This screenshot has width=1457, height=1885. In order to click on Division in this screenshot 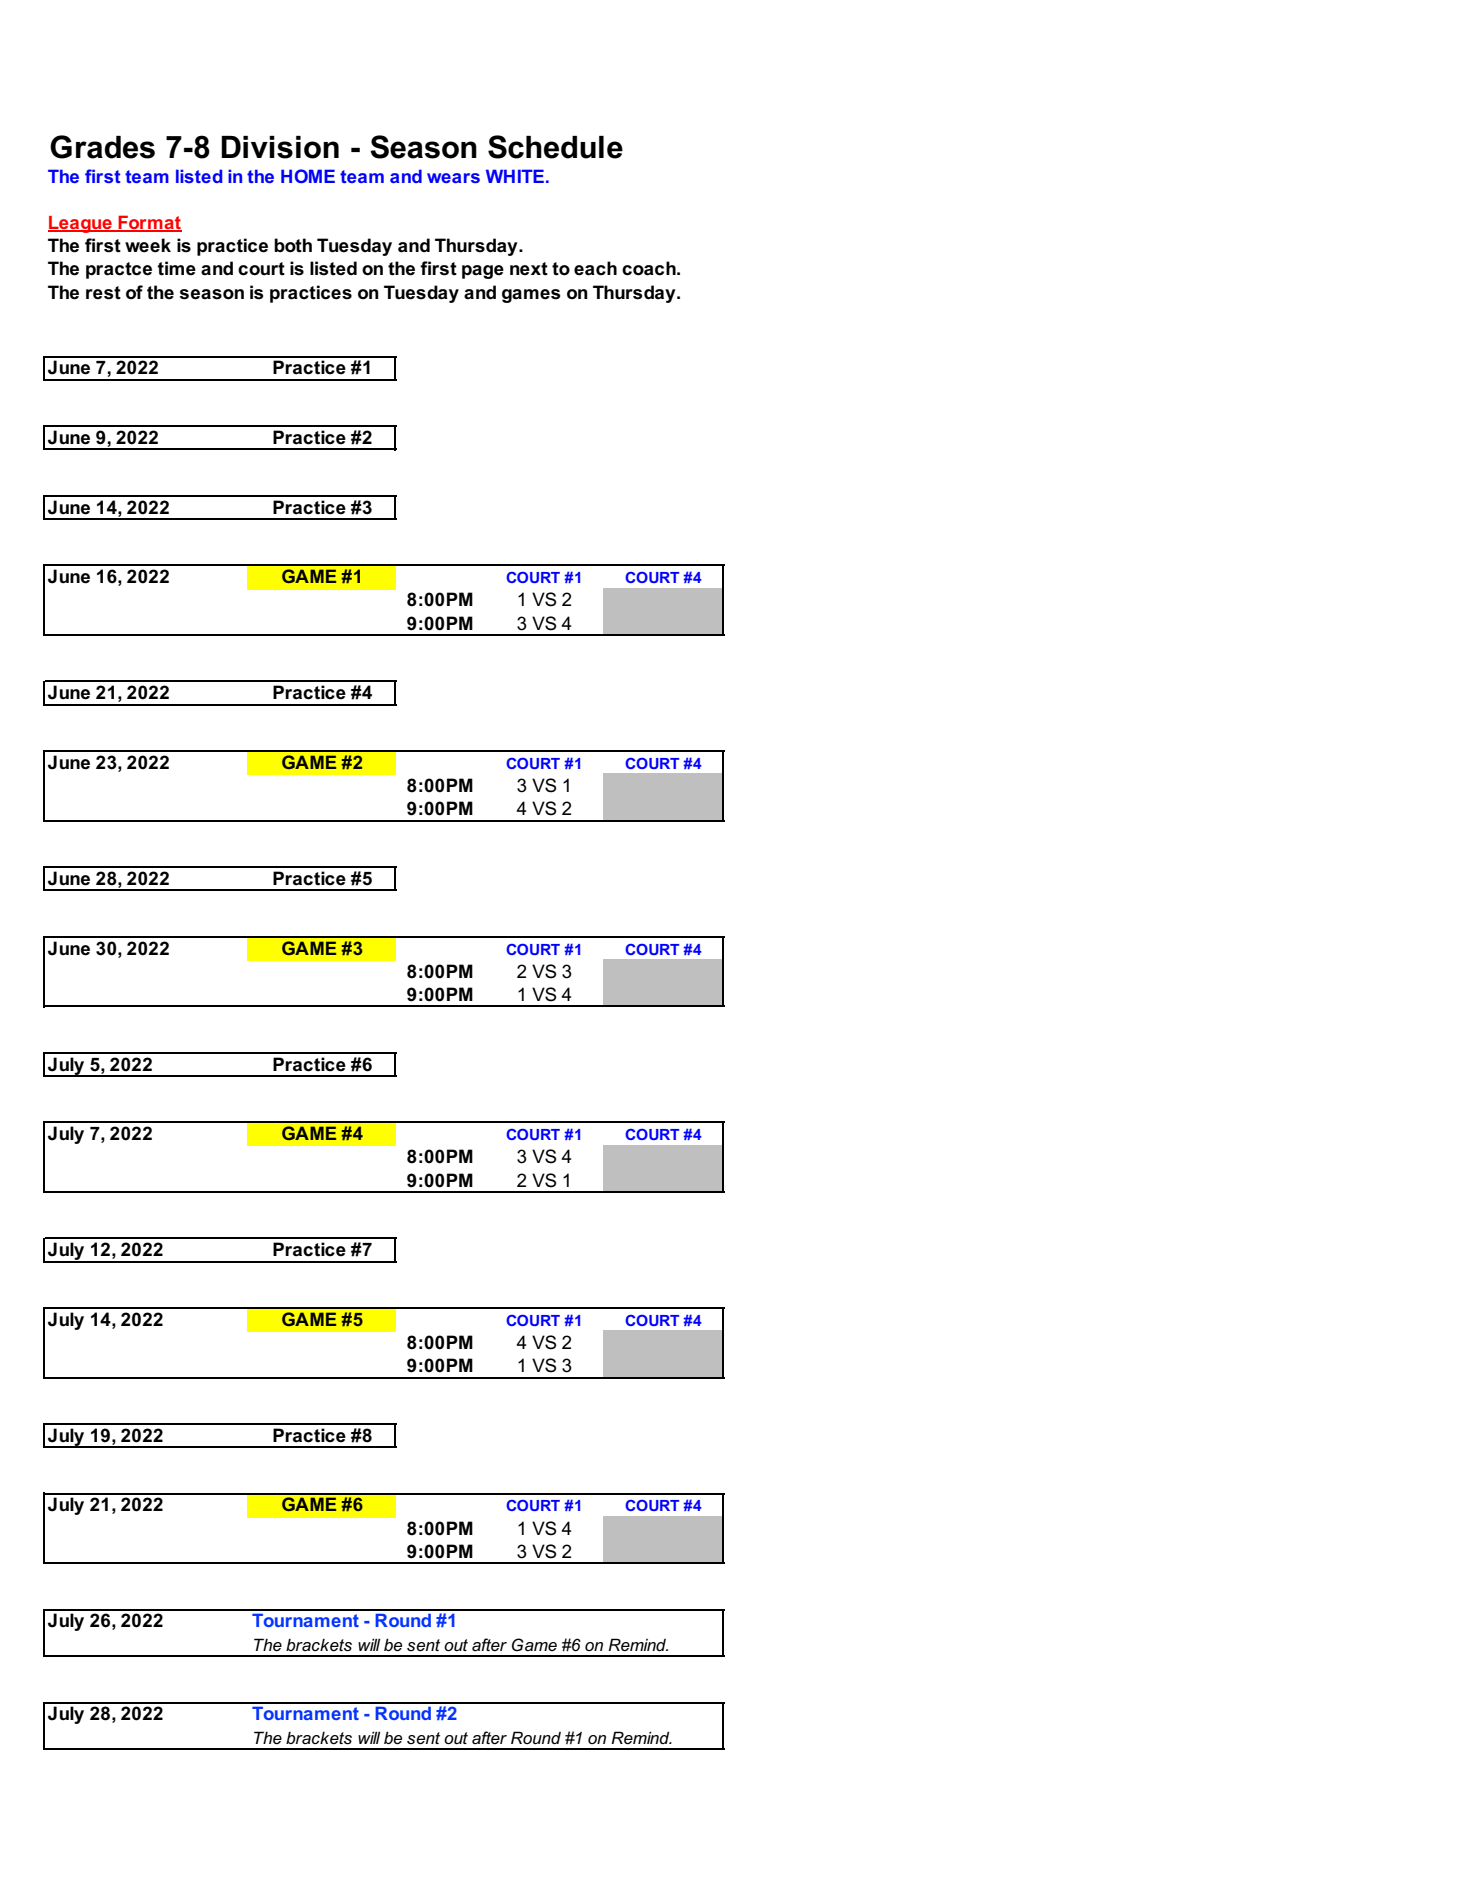, I will do `click(280, 147)`.
